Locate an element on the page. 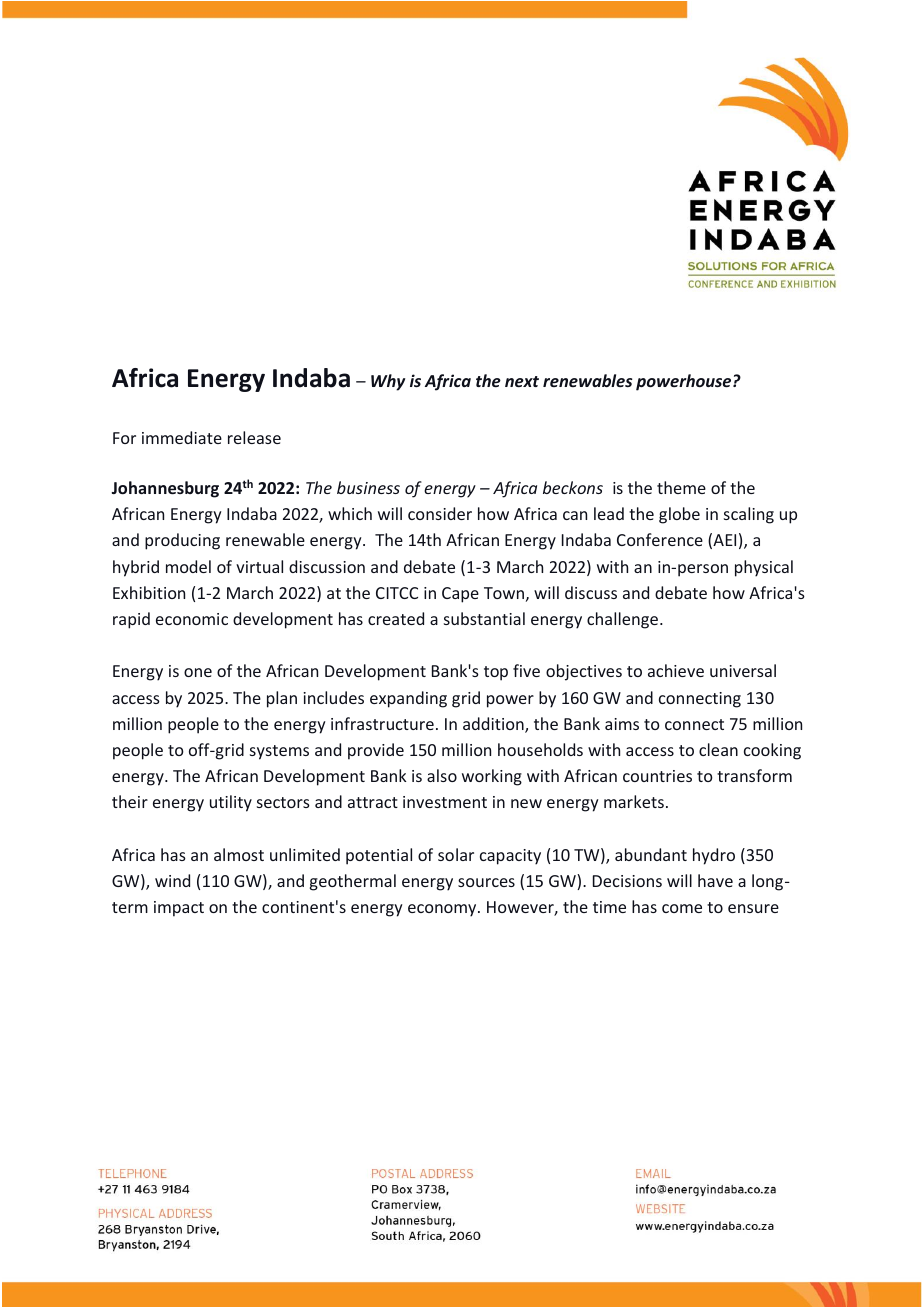 This page has width=924, height=1308. systems is located at coordinates (279, 752).
